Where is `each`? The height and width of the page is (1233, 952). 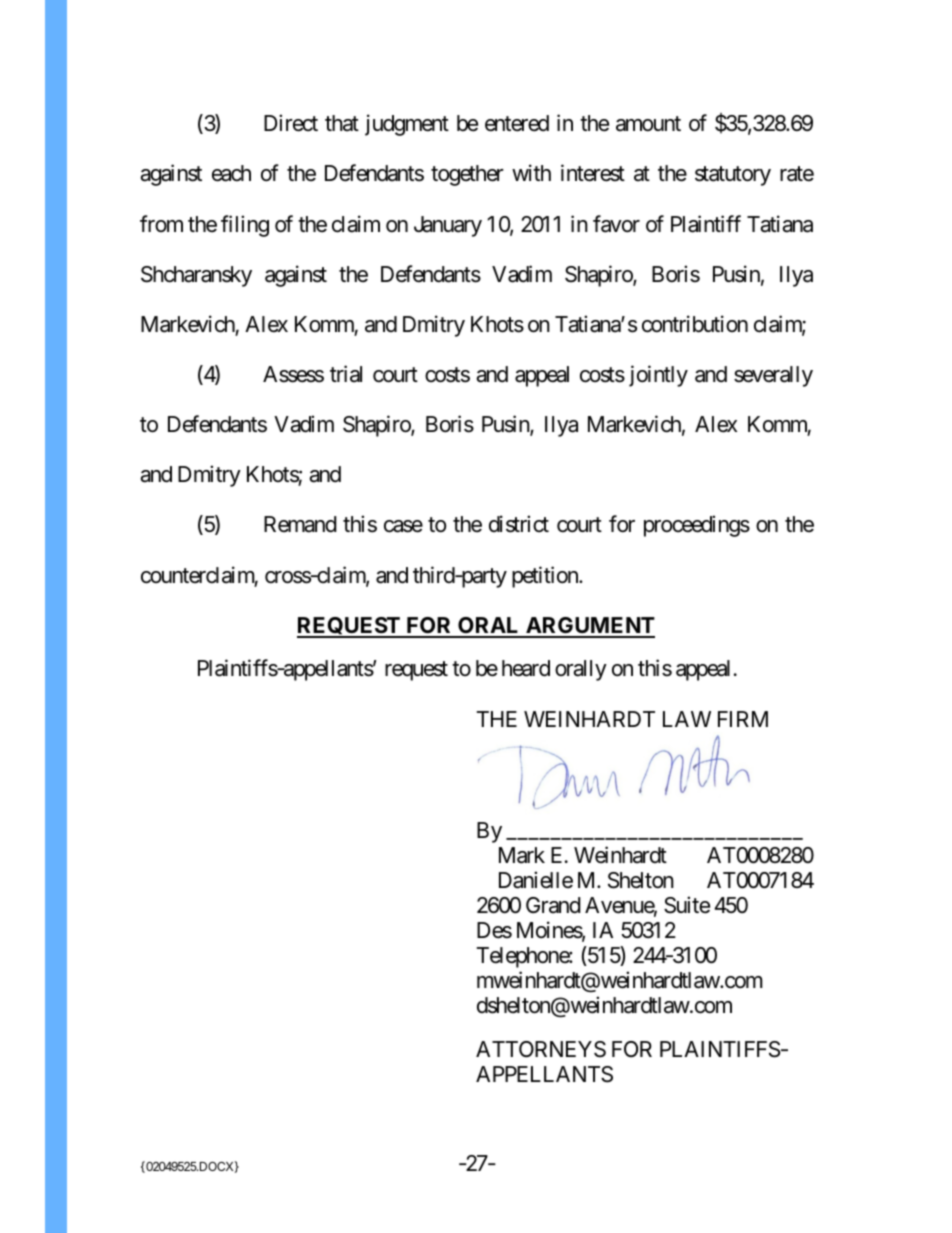 each is located at coordinates (231, 173).
